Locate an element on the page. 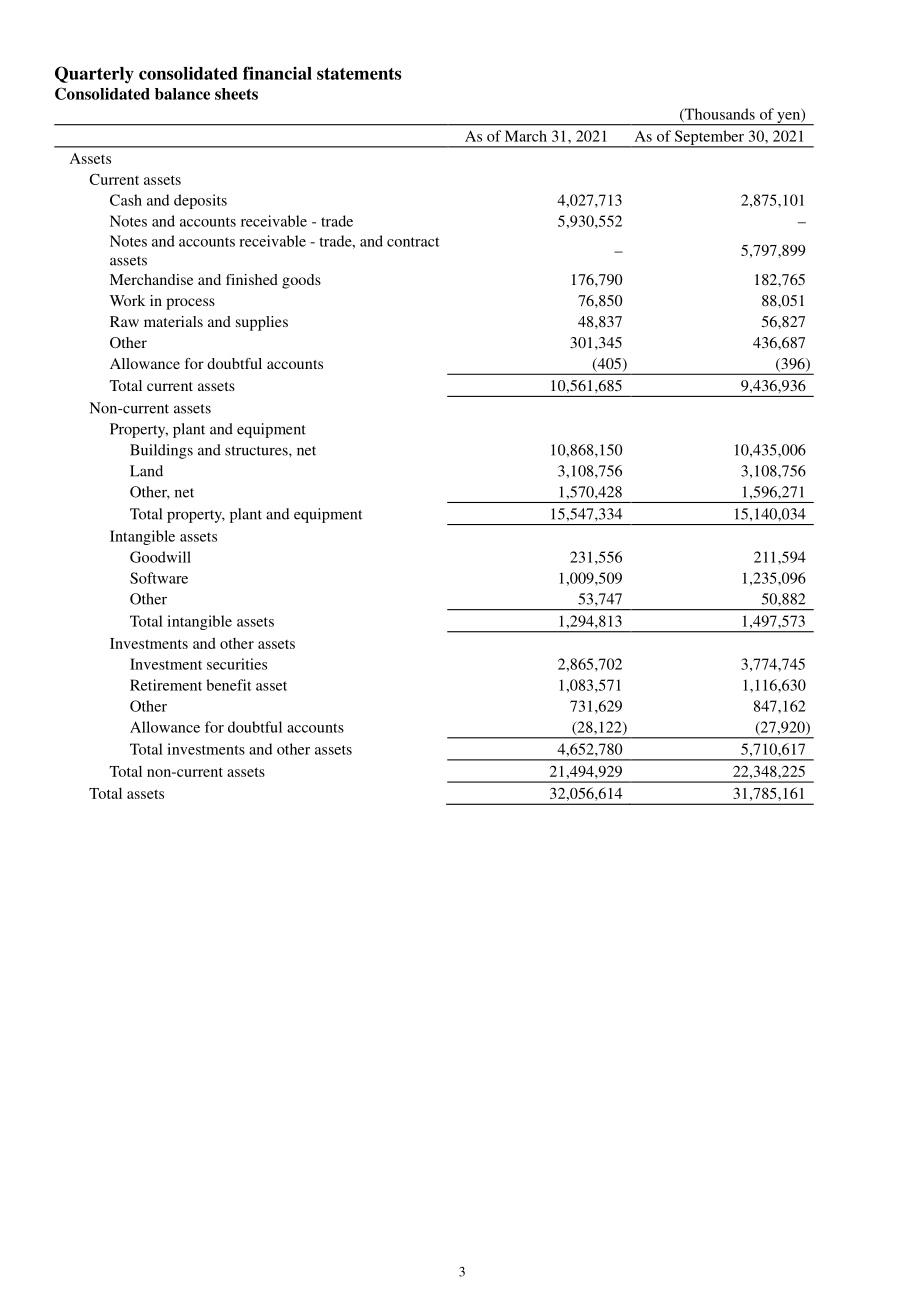  contract is located at coordinates (413, 242).
